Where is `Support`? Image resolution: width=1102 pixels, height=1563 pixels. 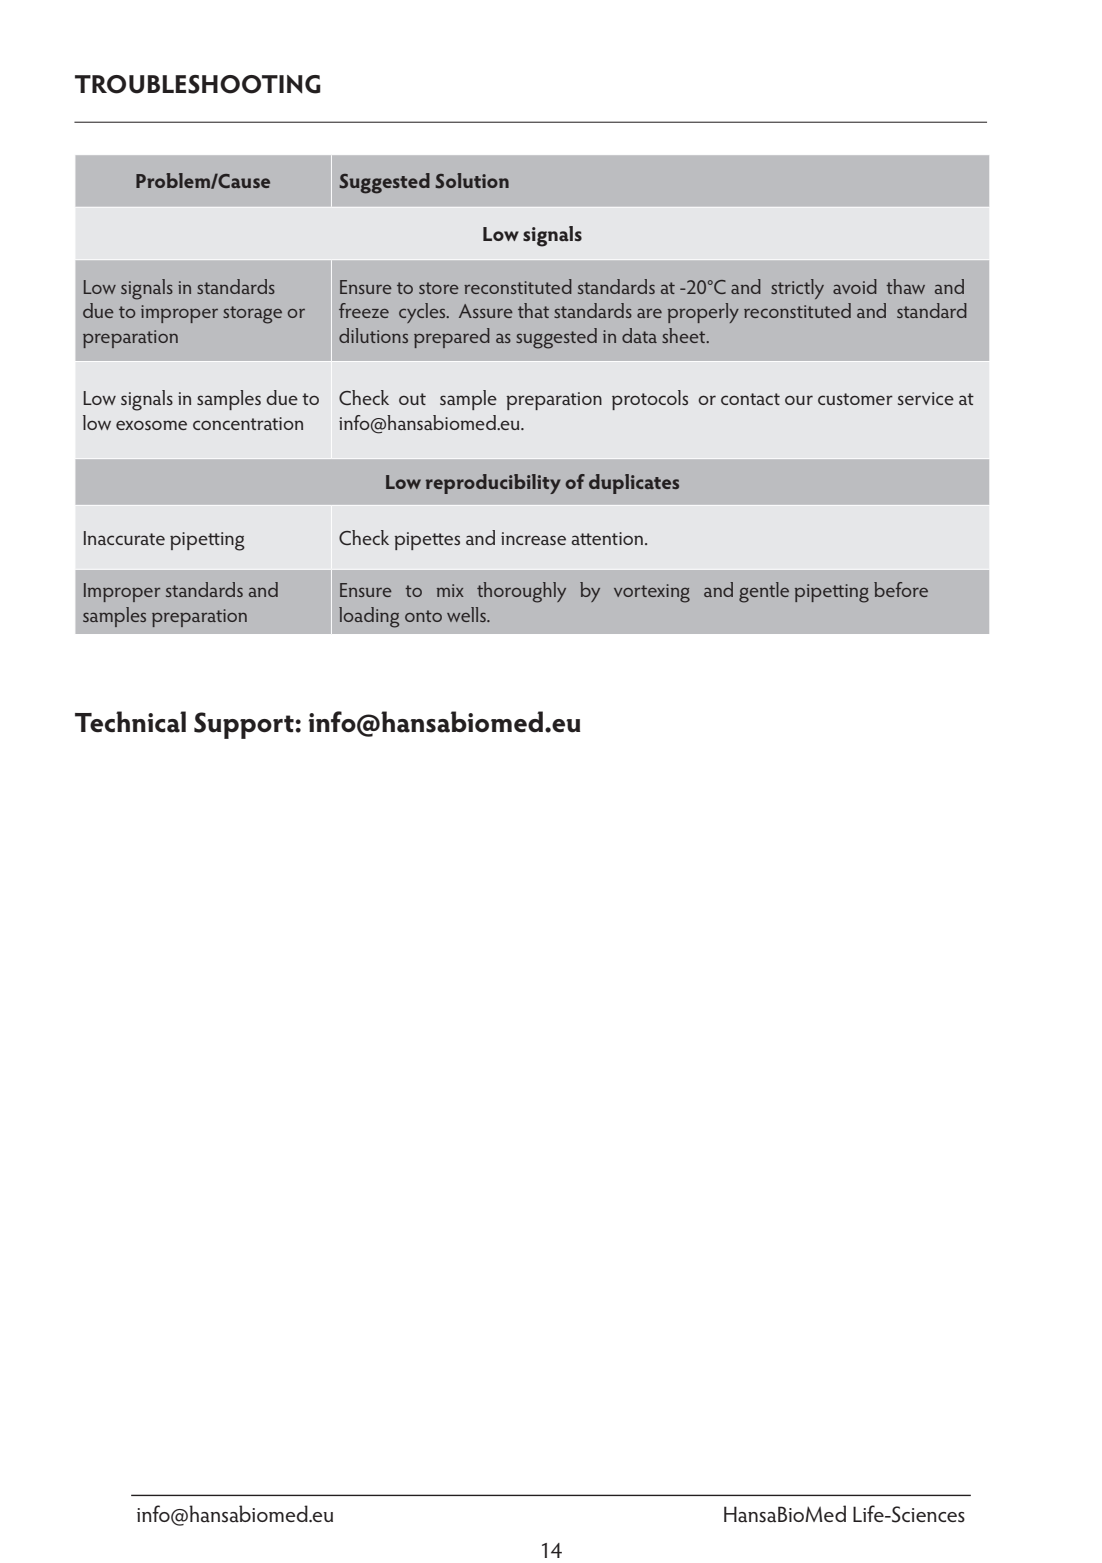 Support is located at coordinates (244, 725).
